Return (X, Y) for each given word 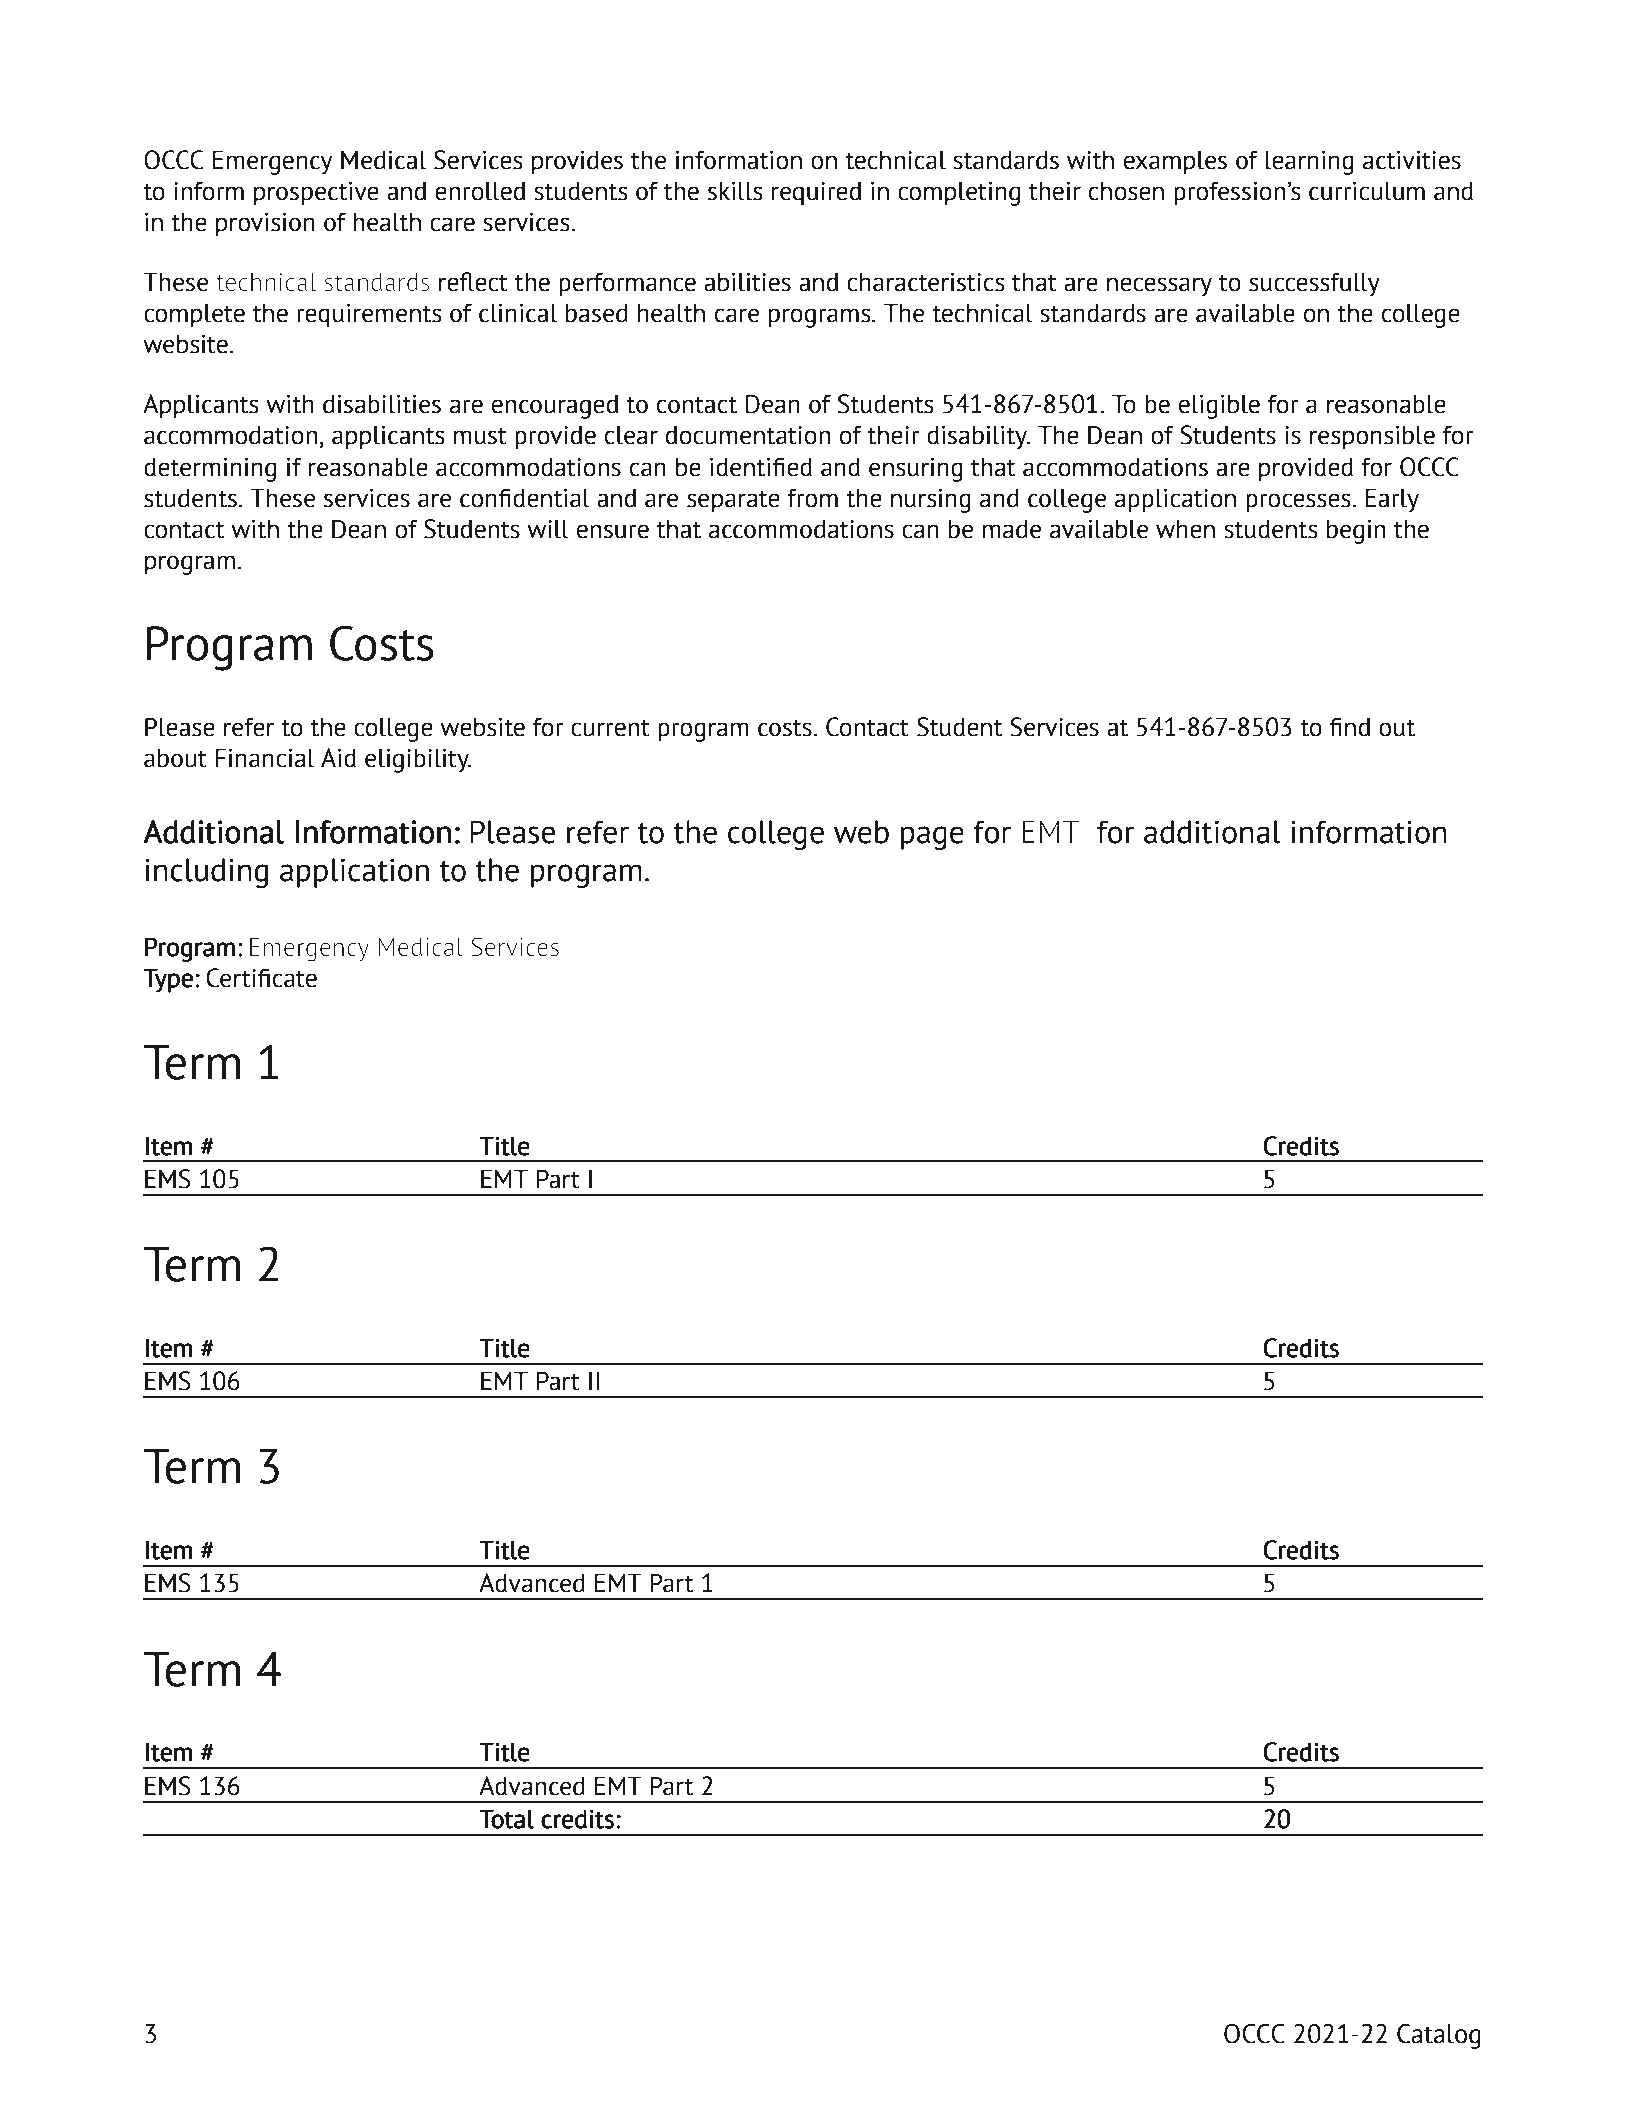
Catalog (1439, 2036)
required (816, 193)
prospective (316, 194)
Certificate (261, 978)
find (1349, 727)
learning (1309, 162)
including (206, 873)
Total (506, 1819)
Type (168, 980)
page (932, 838)
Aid (338, 758)
